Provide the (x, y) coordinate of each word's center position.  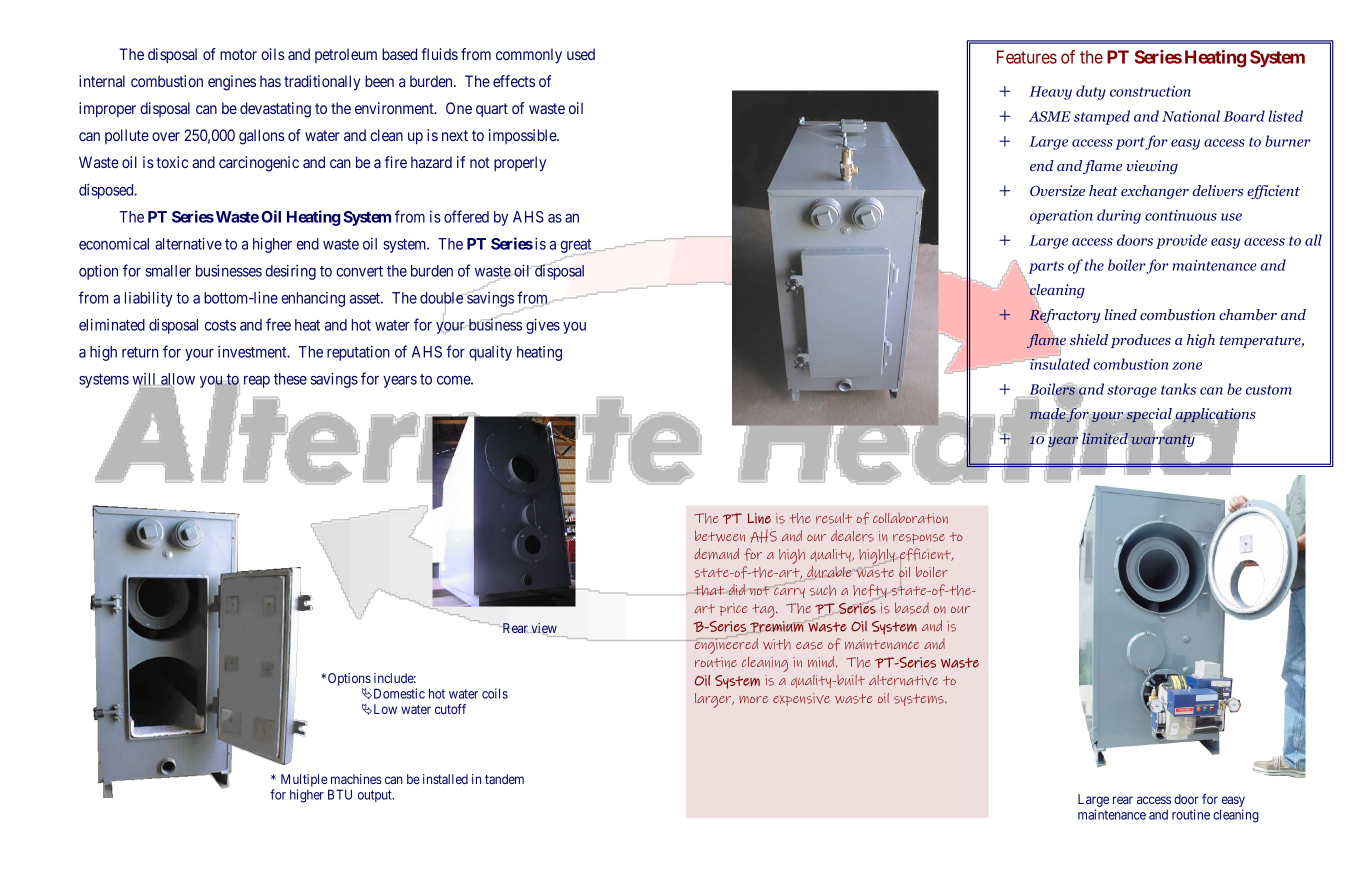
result (834, 518)
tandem (504, 779)
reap (257, 382)
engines (232, 83)
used (581, 54)
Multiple (304, 780)
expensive (801, 699)
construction (1150, 91)
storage (1132, 391)
